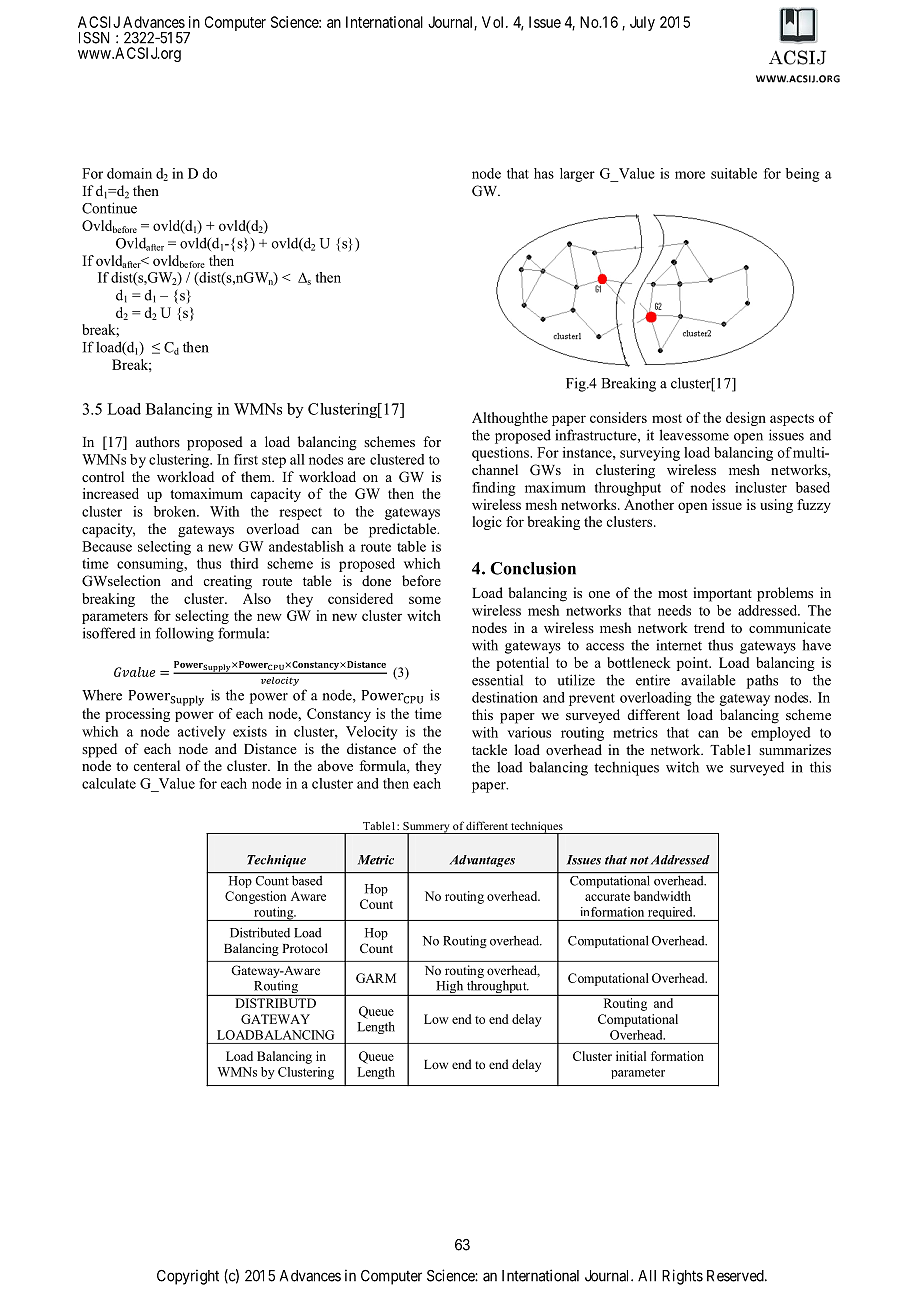 This document has height=1308, width=924. Describe the element at coordinates (94, 38) in the document. I see `ISSN` at that location.
